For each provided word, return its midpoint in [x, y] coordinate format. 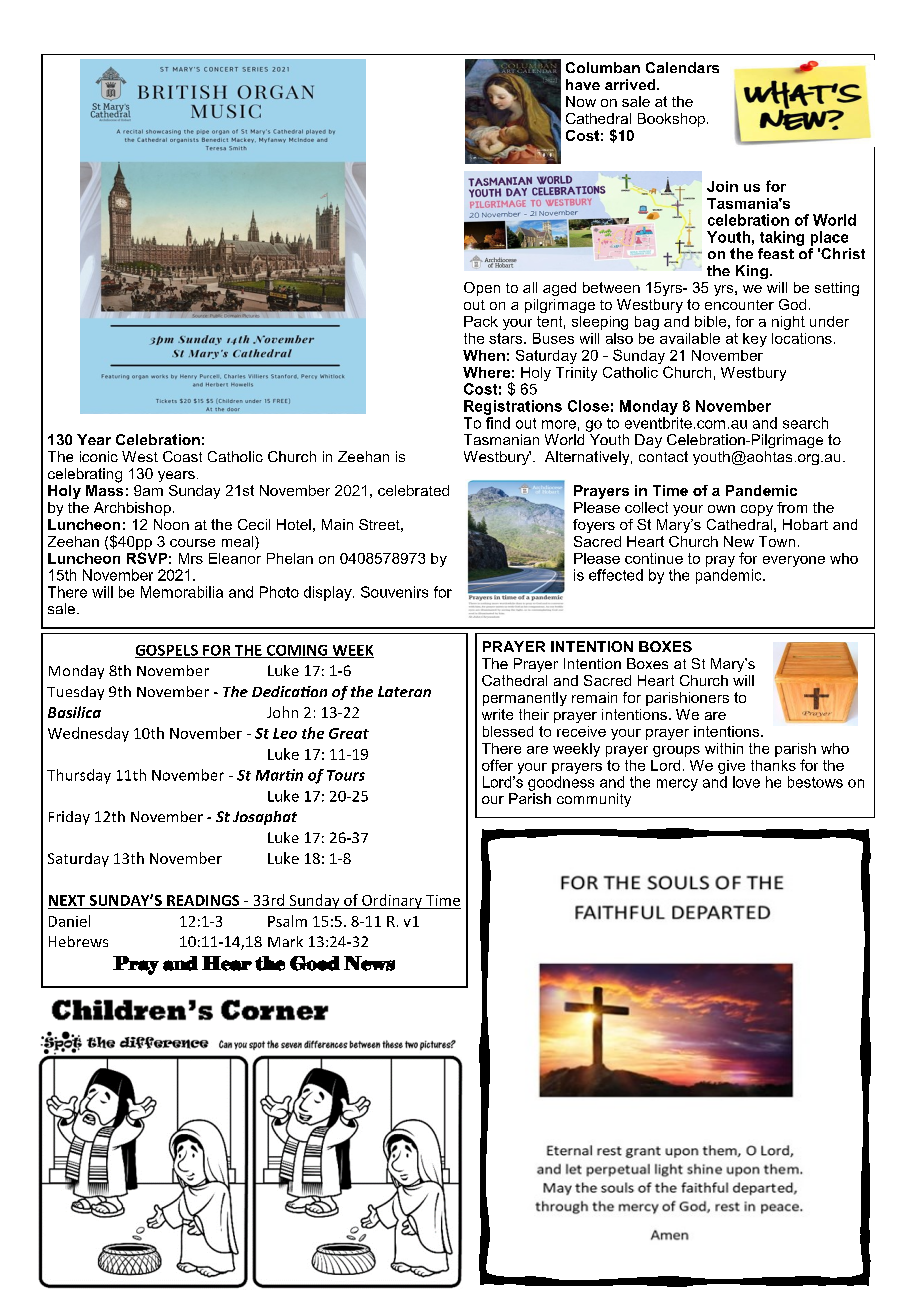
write [497, 714]
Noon [171, 524]
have [583, 84]
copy [757, 510]
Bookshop [671, 120]
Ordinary [392, 901]
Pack [481, 321]
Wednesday [88, 734]
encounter [739, 305]
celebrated [413, 490]
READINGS [203, 900]
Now [581, 101]
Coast [182, 456]
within [724, 748]
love [746, 782]
